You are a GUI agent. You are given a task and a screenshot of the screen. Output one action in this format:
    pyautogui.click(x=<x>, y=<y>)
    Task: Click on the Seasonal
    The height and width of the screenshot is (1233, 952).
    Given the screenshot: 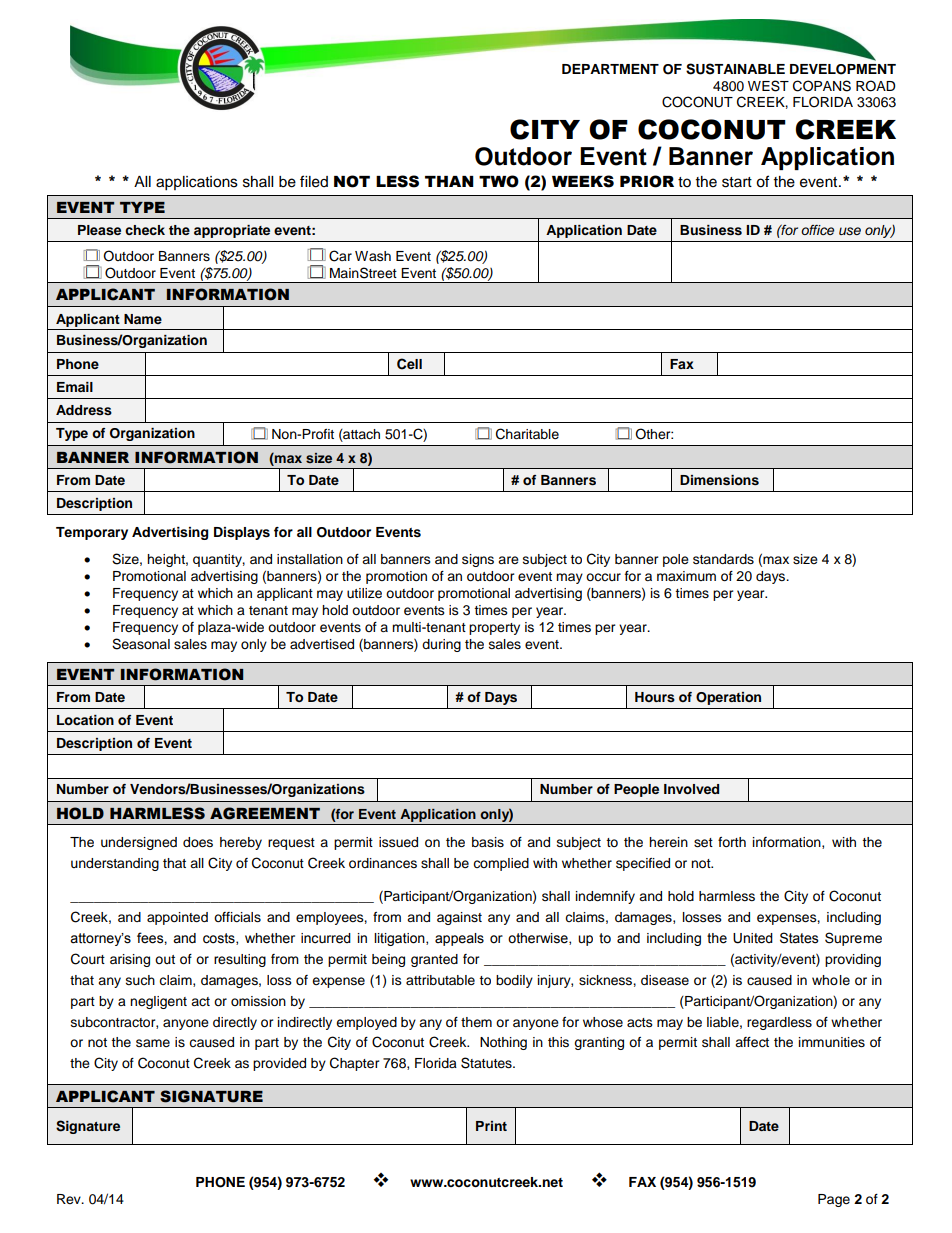 What is the action you would take?
    pyautogui.click(x=141, y=644)
